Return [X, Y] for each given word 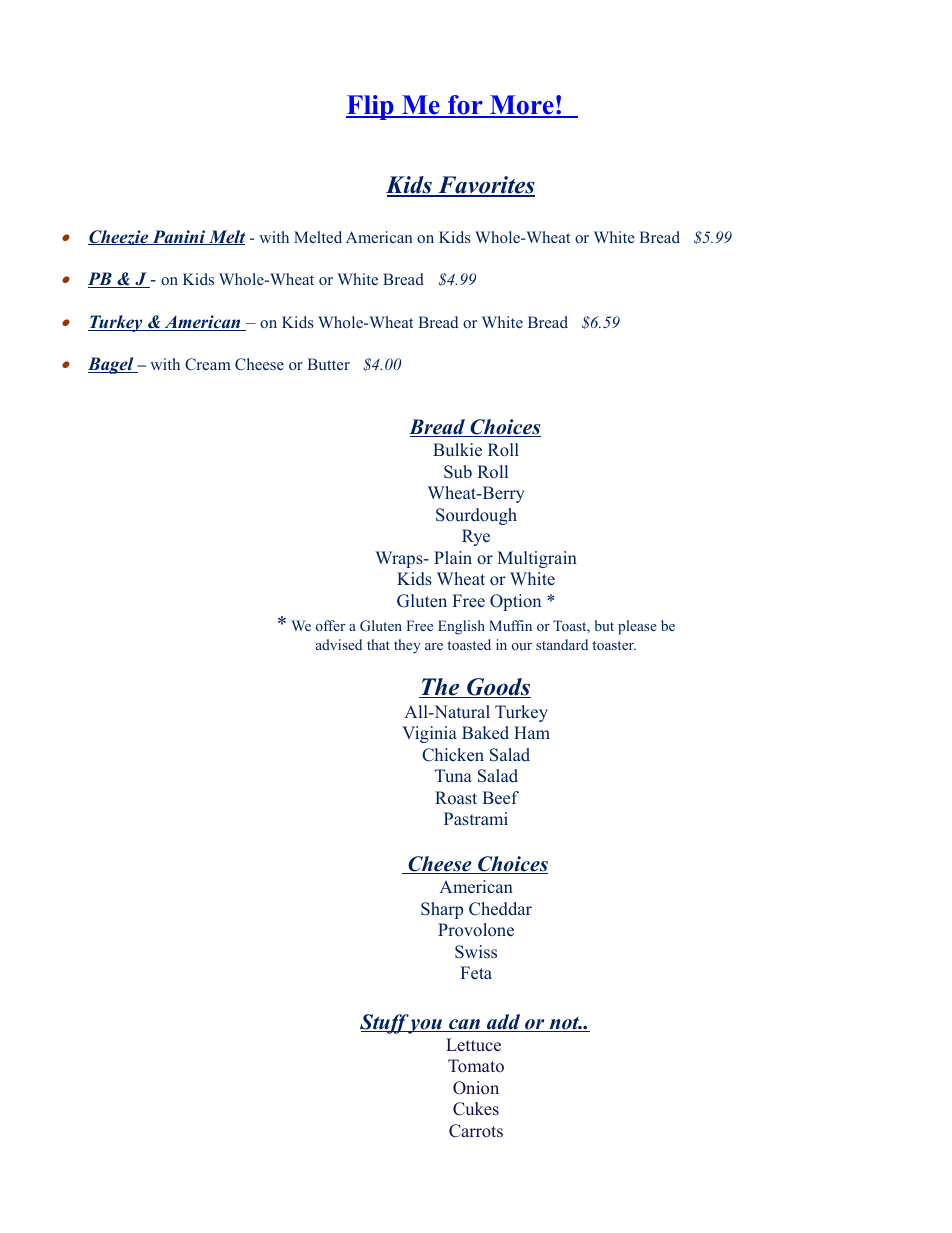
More [522, 106]
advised [339, 644]
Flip [371, 107]
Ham [532, 732]
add [504, 1023]
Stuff [385, 1024]
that [378, 644]
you [425, 1026]
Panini [179, 237]
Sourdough [476, 516]
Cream [208, 364]
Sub [458, 472]
